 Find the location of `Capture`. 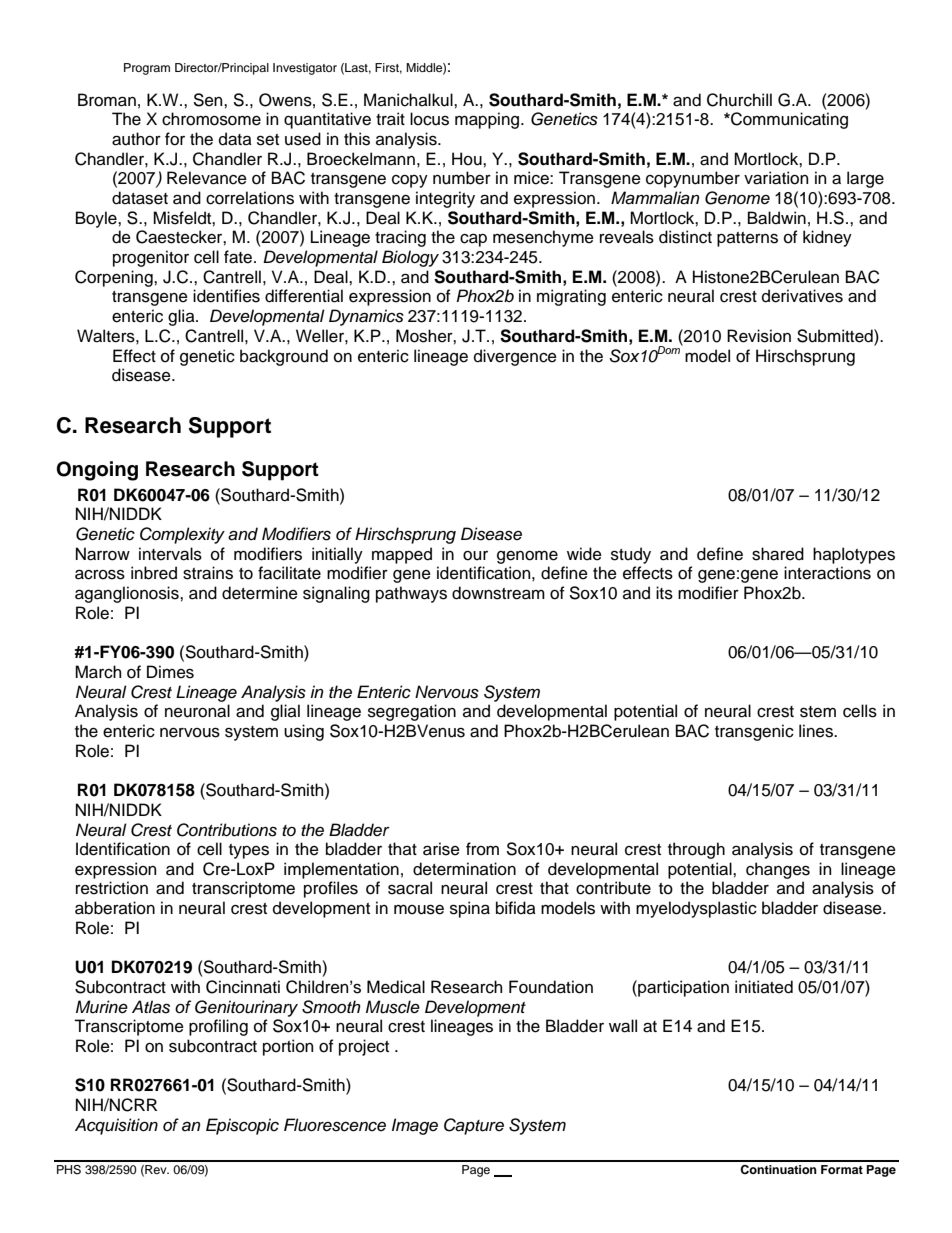

Capture is located at coordinates (474, 1126).
